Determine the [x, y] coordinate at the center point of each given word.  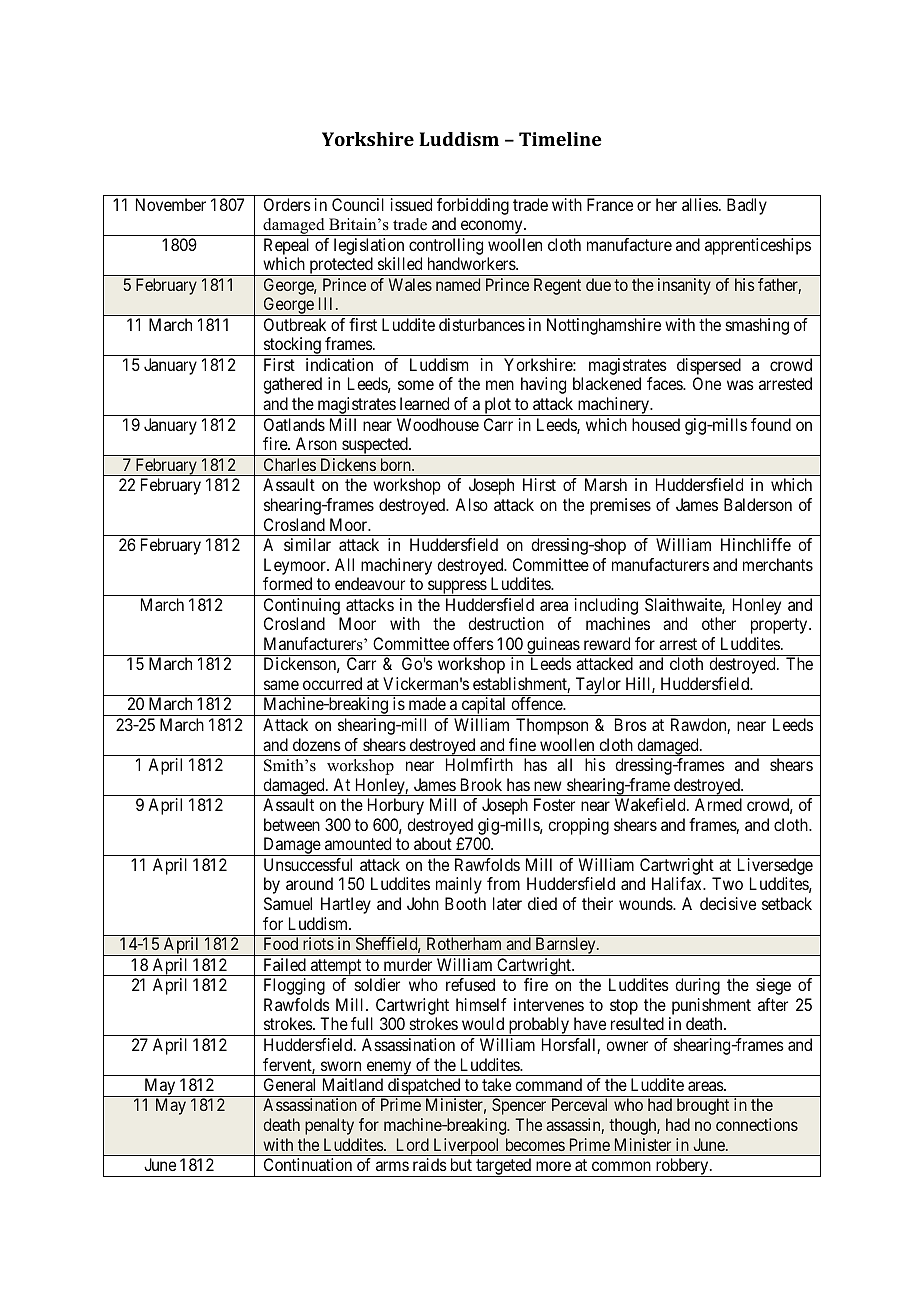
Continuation [308, 1164]
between [292, 824]
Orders [287, 204]
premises [620, 506]
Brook [481, 784]
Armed [718, 804]
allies [700, 204]
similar [307, 544]
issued [411, 204]
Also [471, 504]
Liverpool [467, 1147]
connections [757, 1124]
